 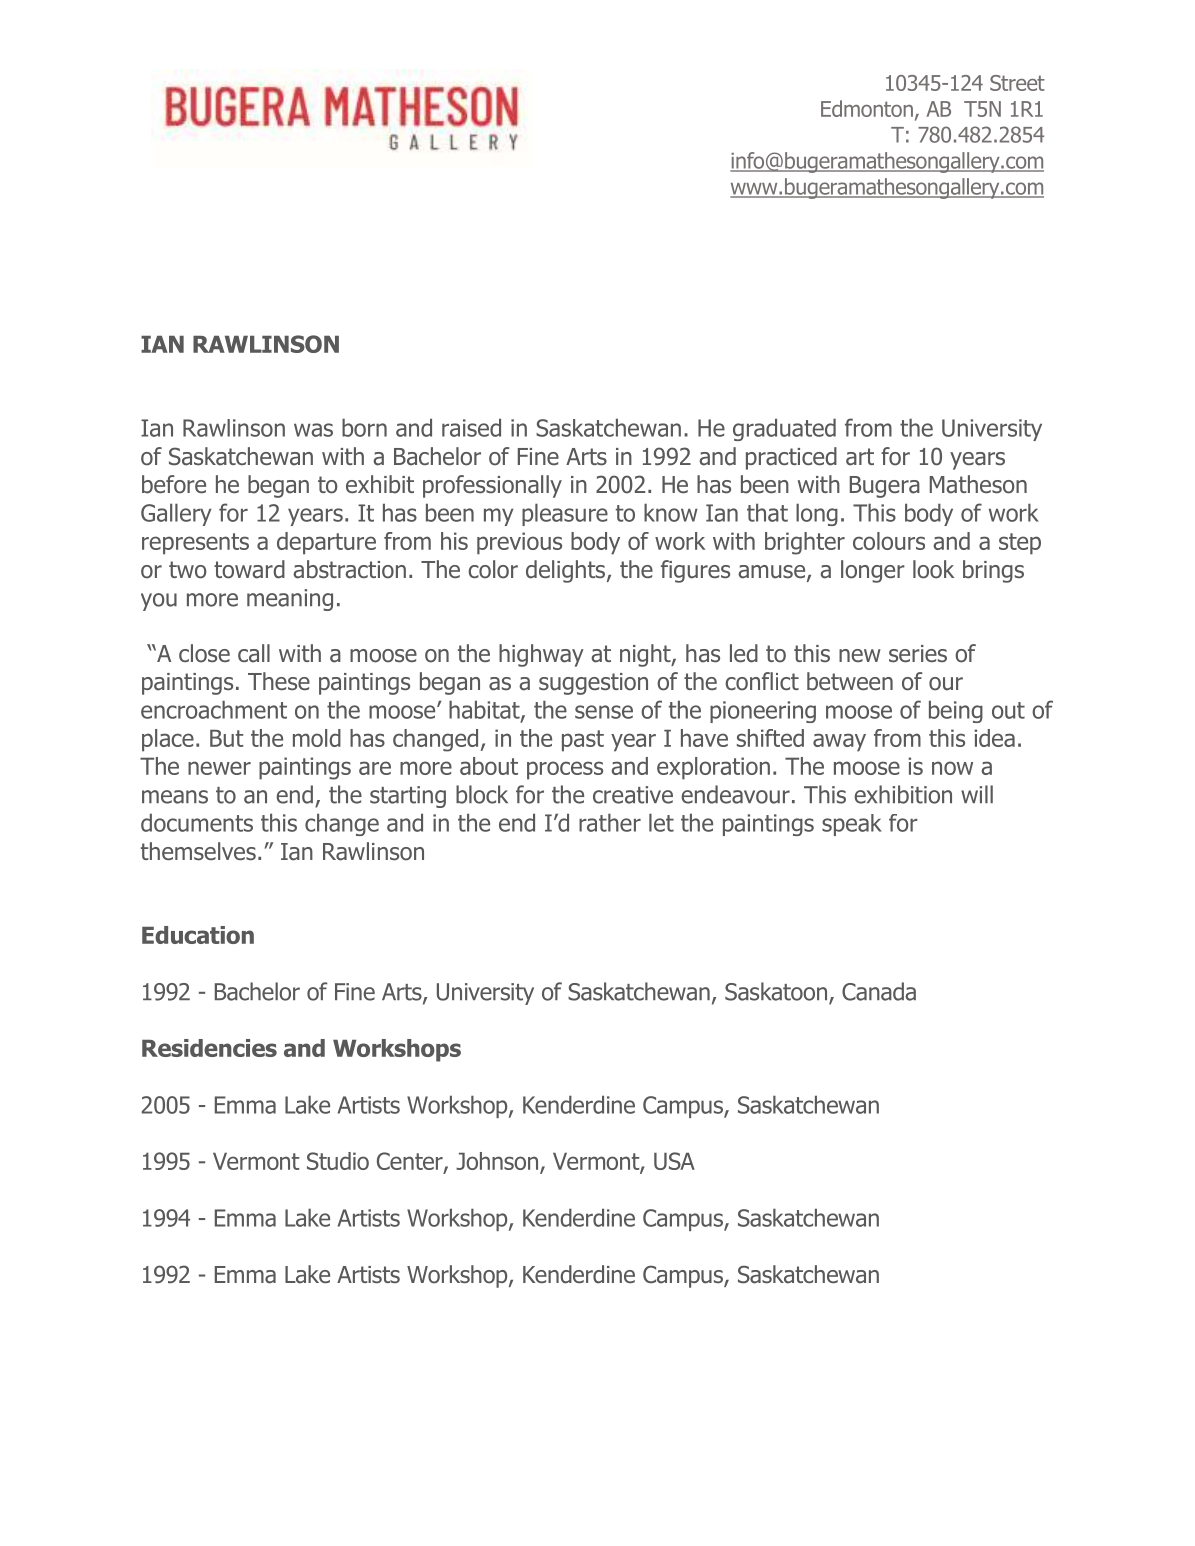 I want to click on Studio, so click(x=338, y=1161).
